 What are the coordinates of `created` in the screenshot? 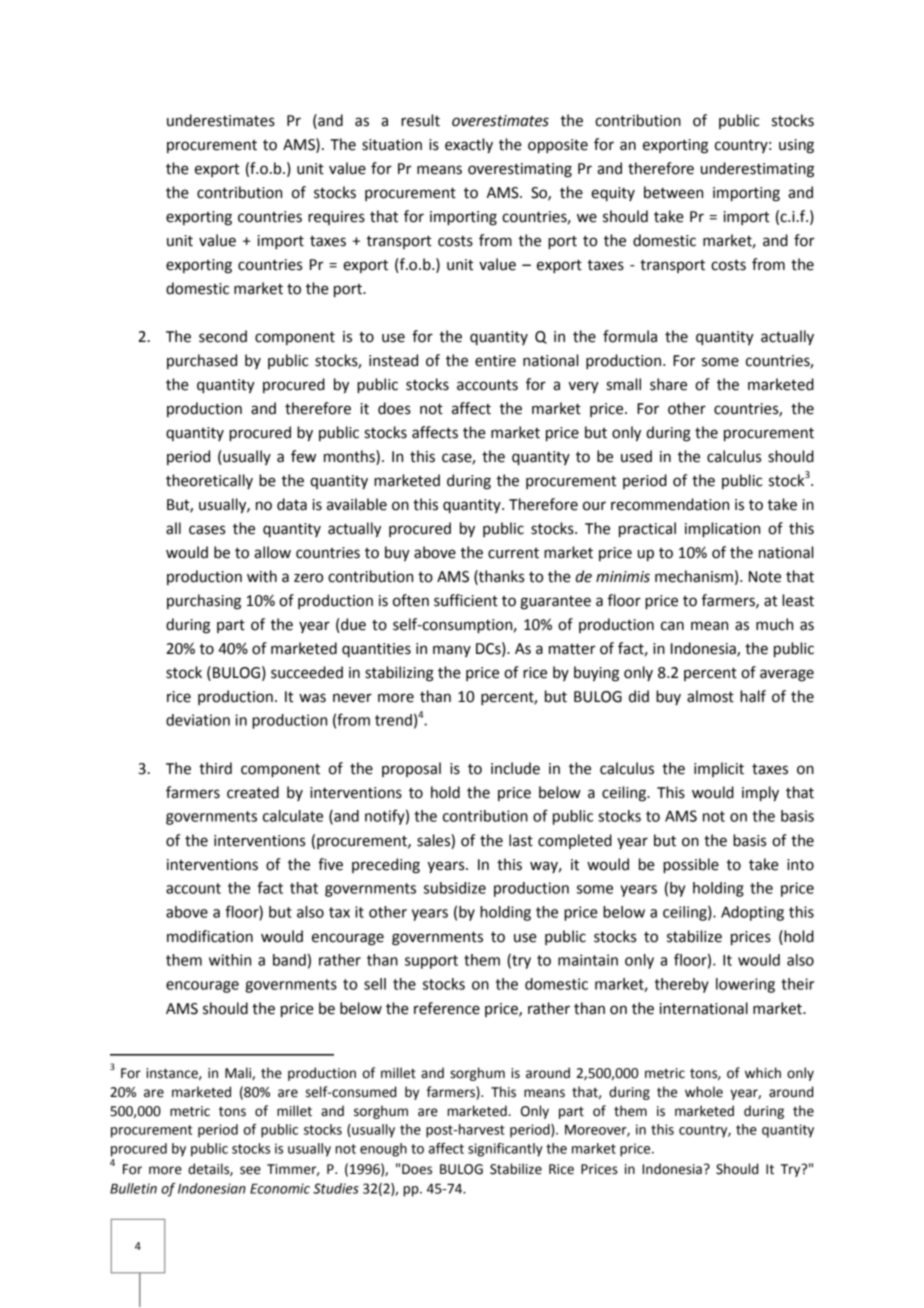 It's located at (253, 792).
